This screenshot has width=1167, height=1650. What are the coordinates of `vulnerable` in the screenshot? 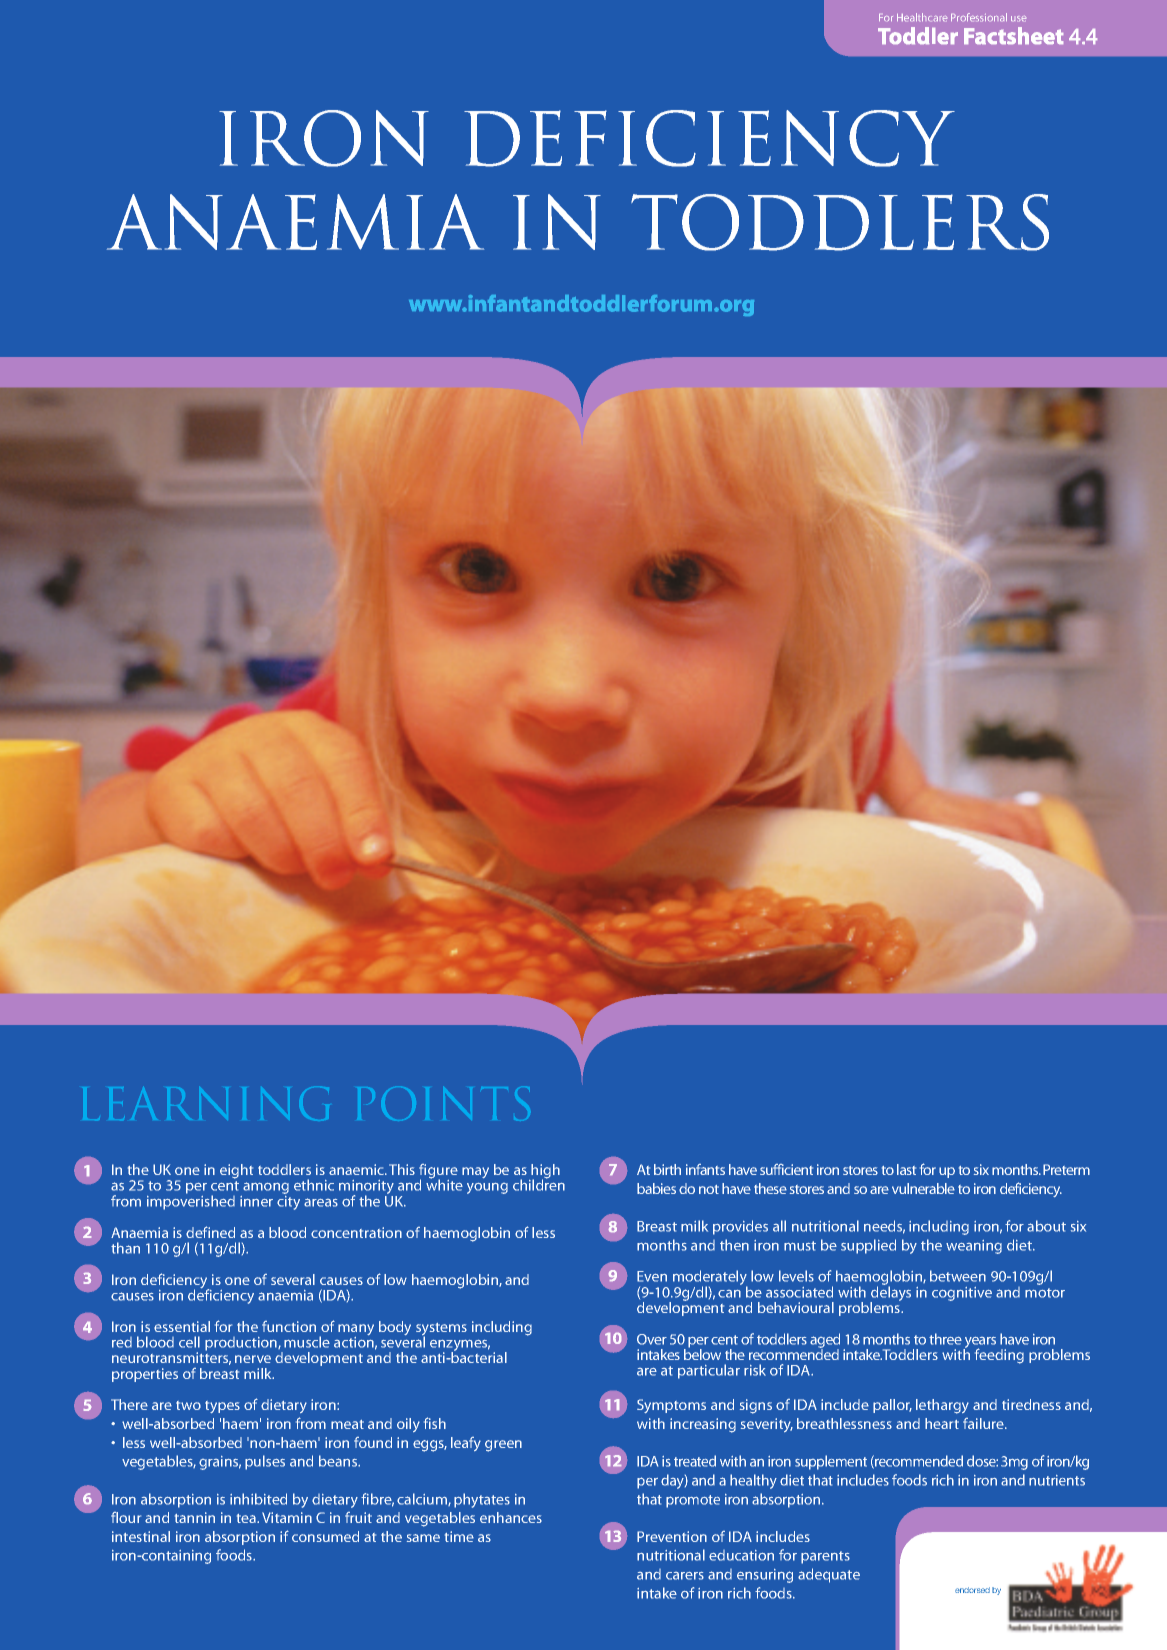 It's located at (923, 1188).
